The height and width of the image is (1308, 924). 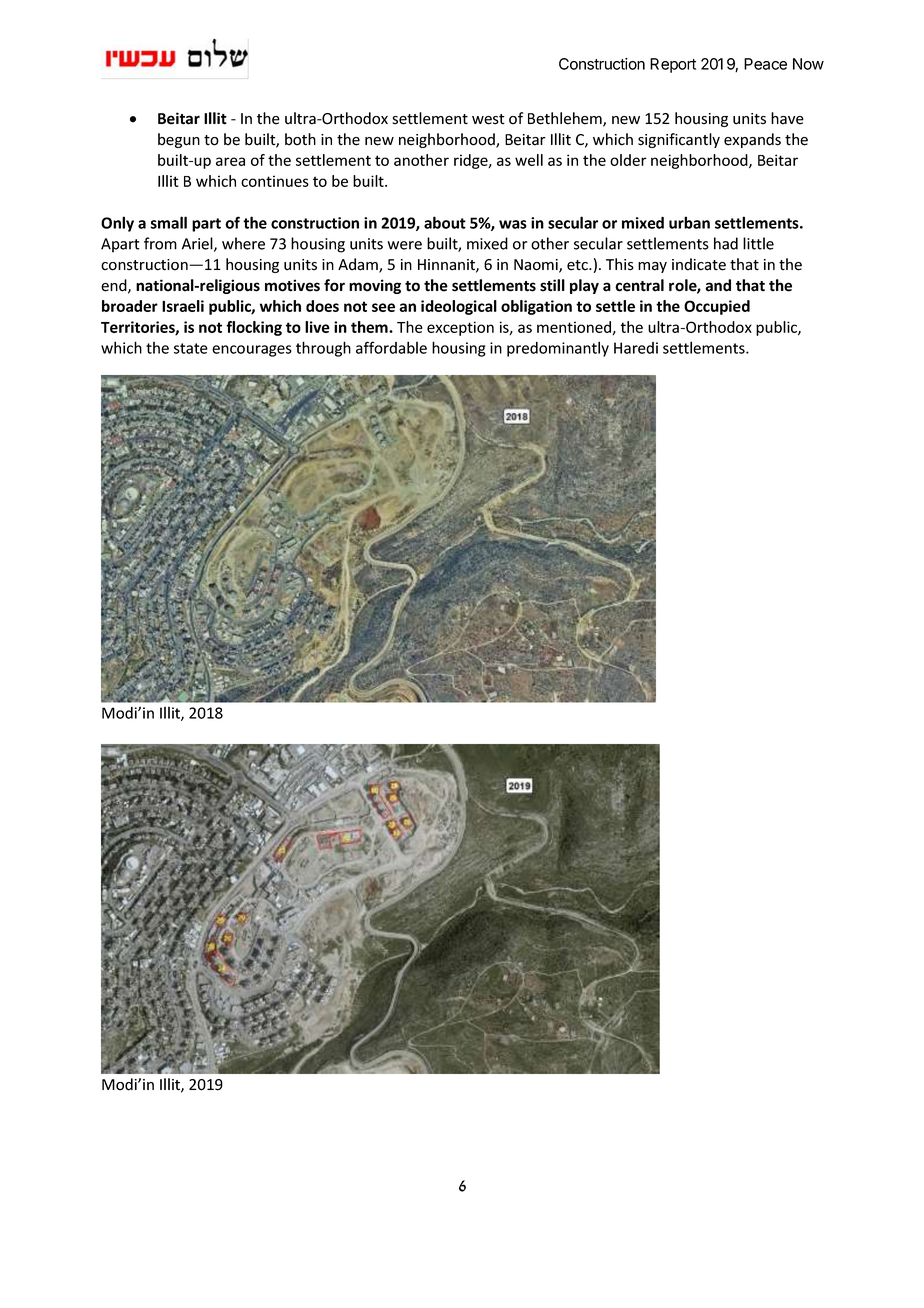 I want to click on small, so click(x=168, y=222).
